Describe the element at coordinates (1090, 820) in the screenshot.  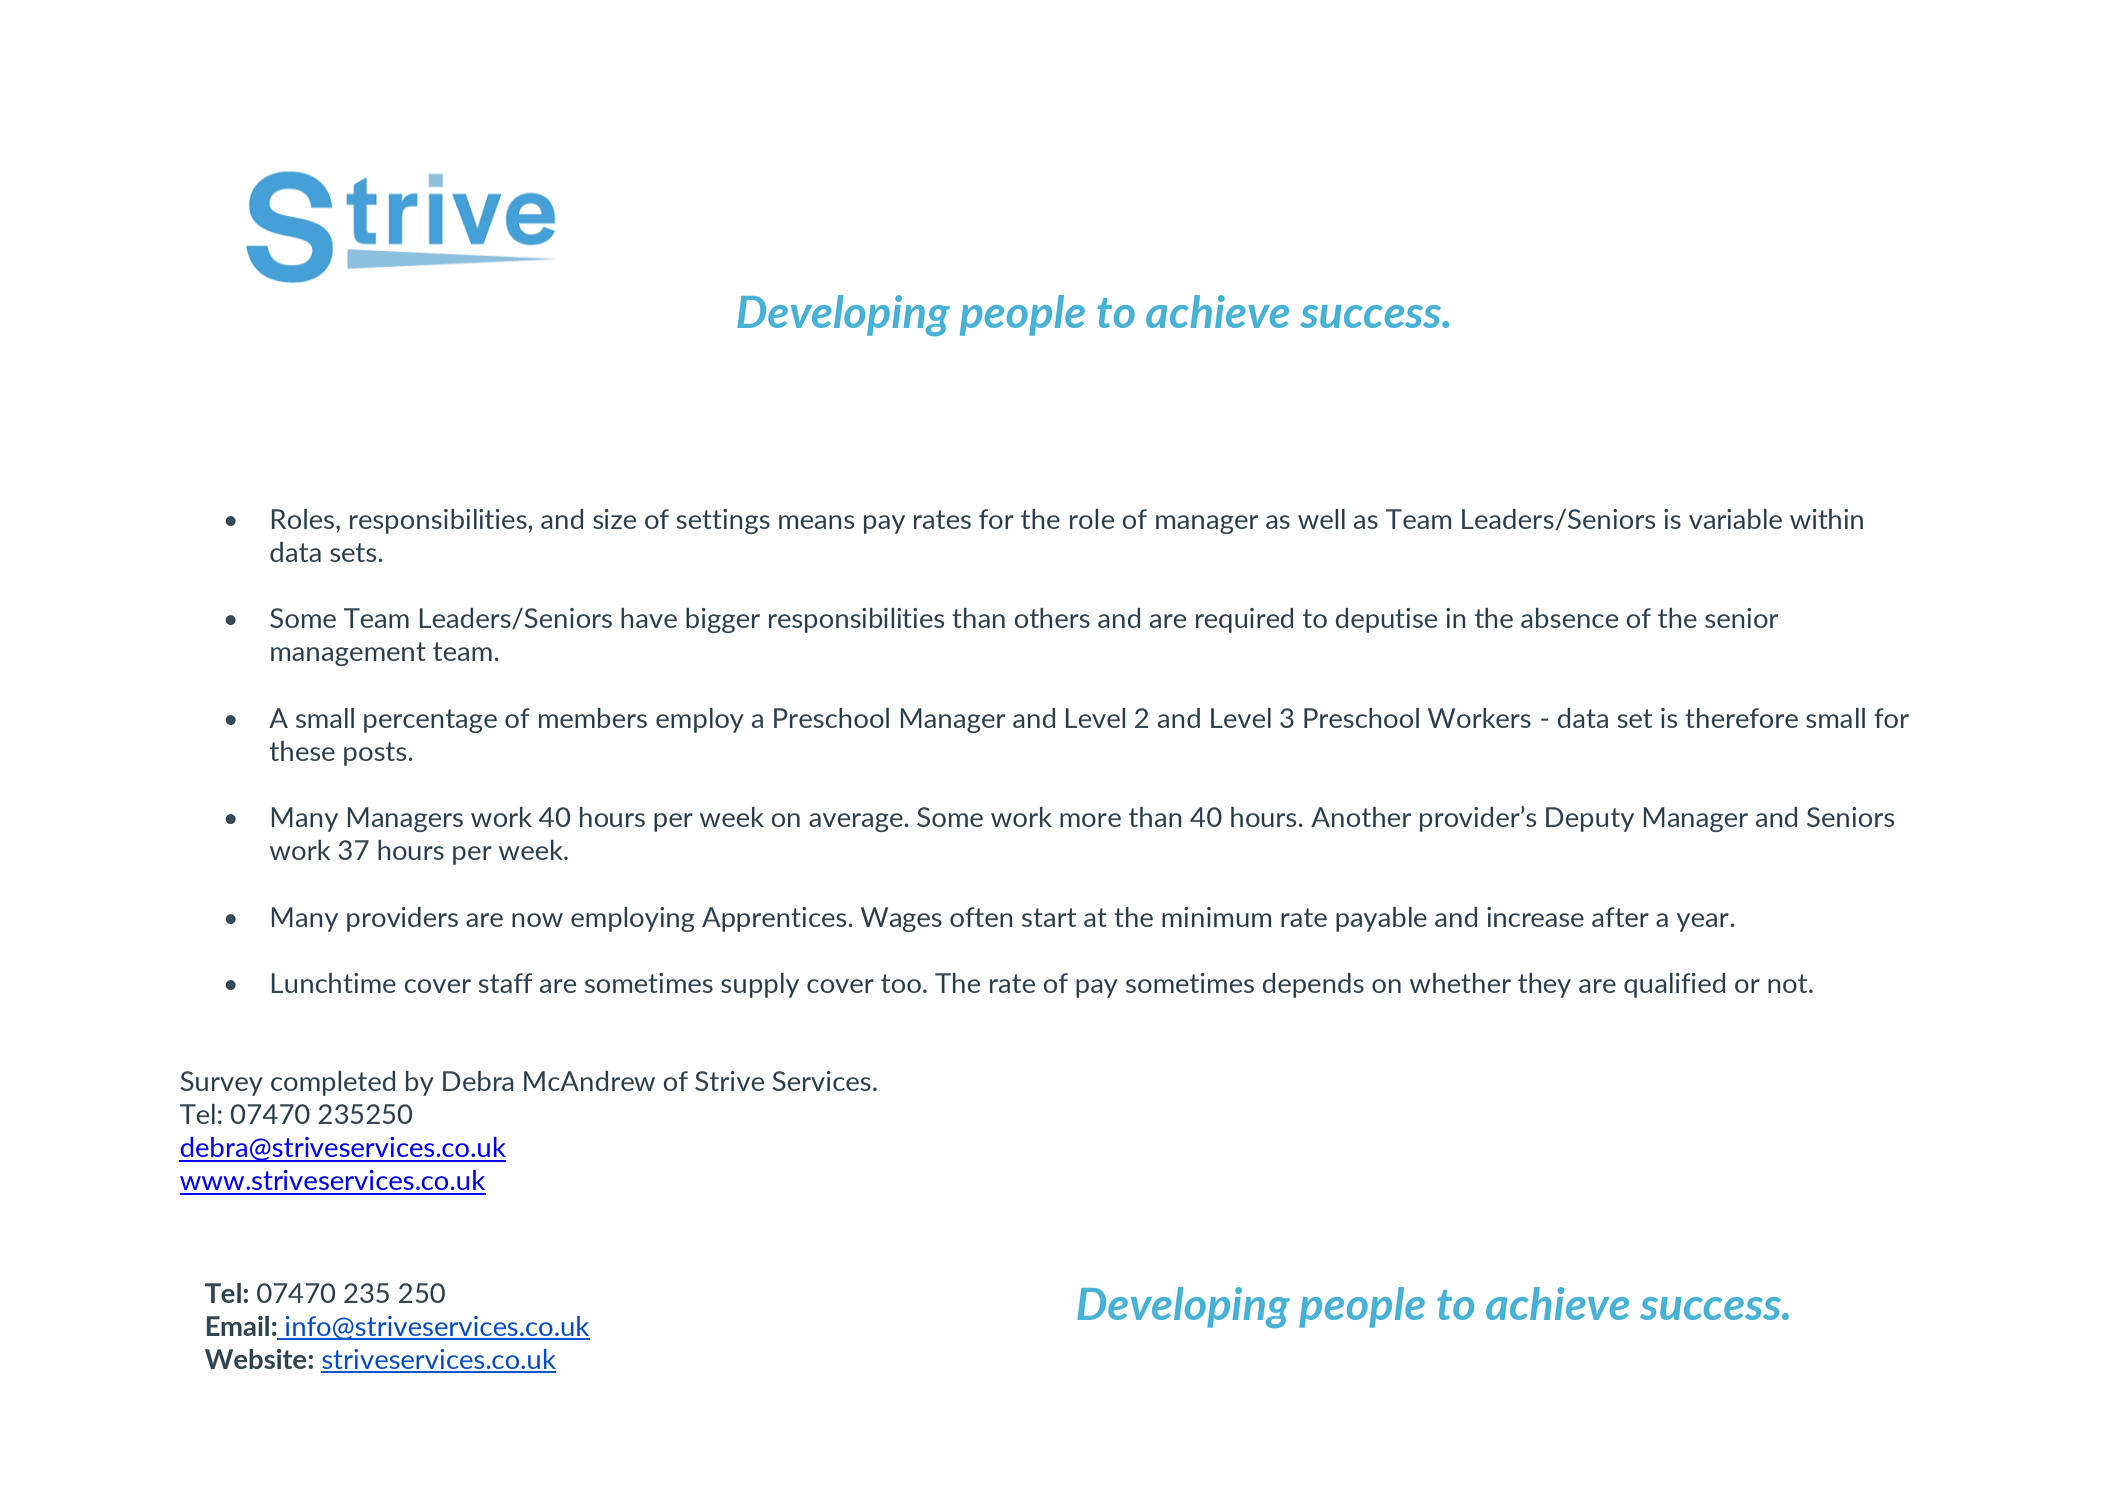
I see `more` at that location.
